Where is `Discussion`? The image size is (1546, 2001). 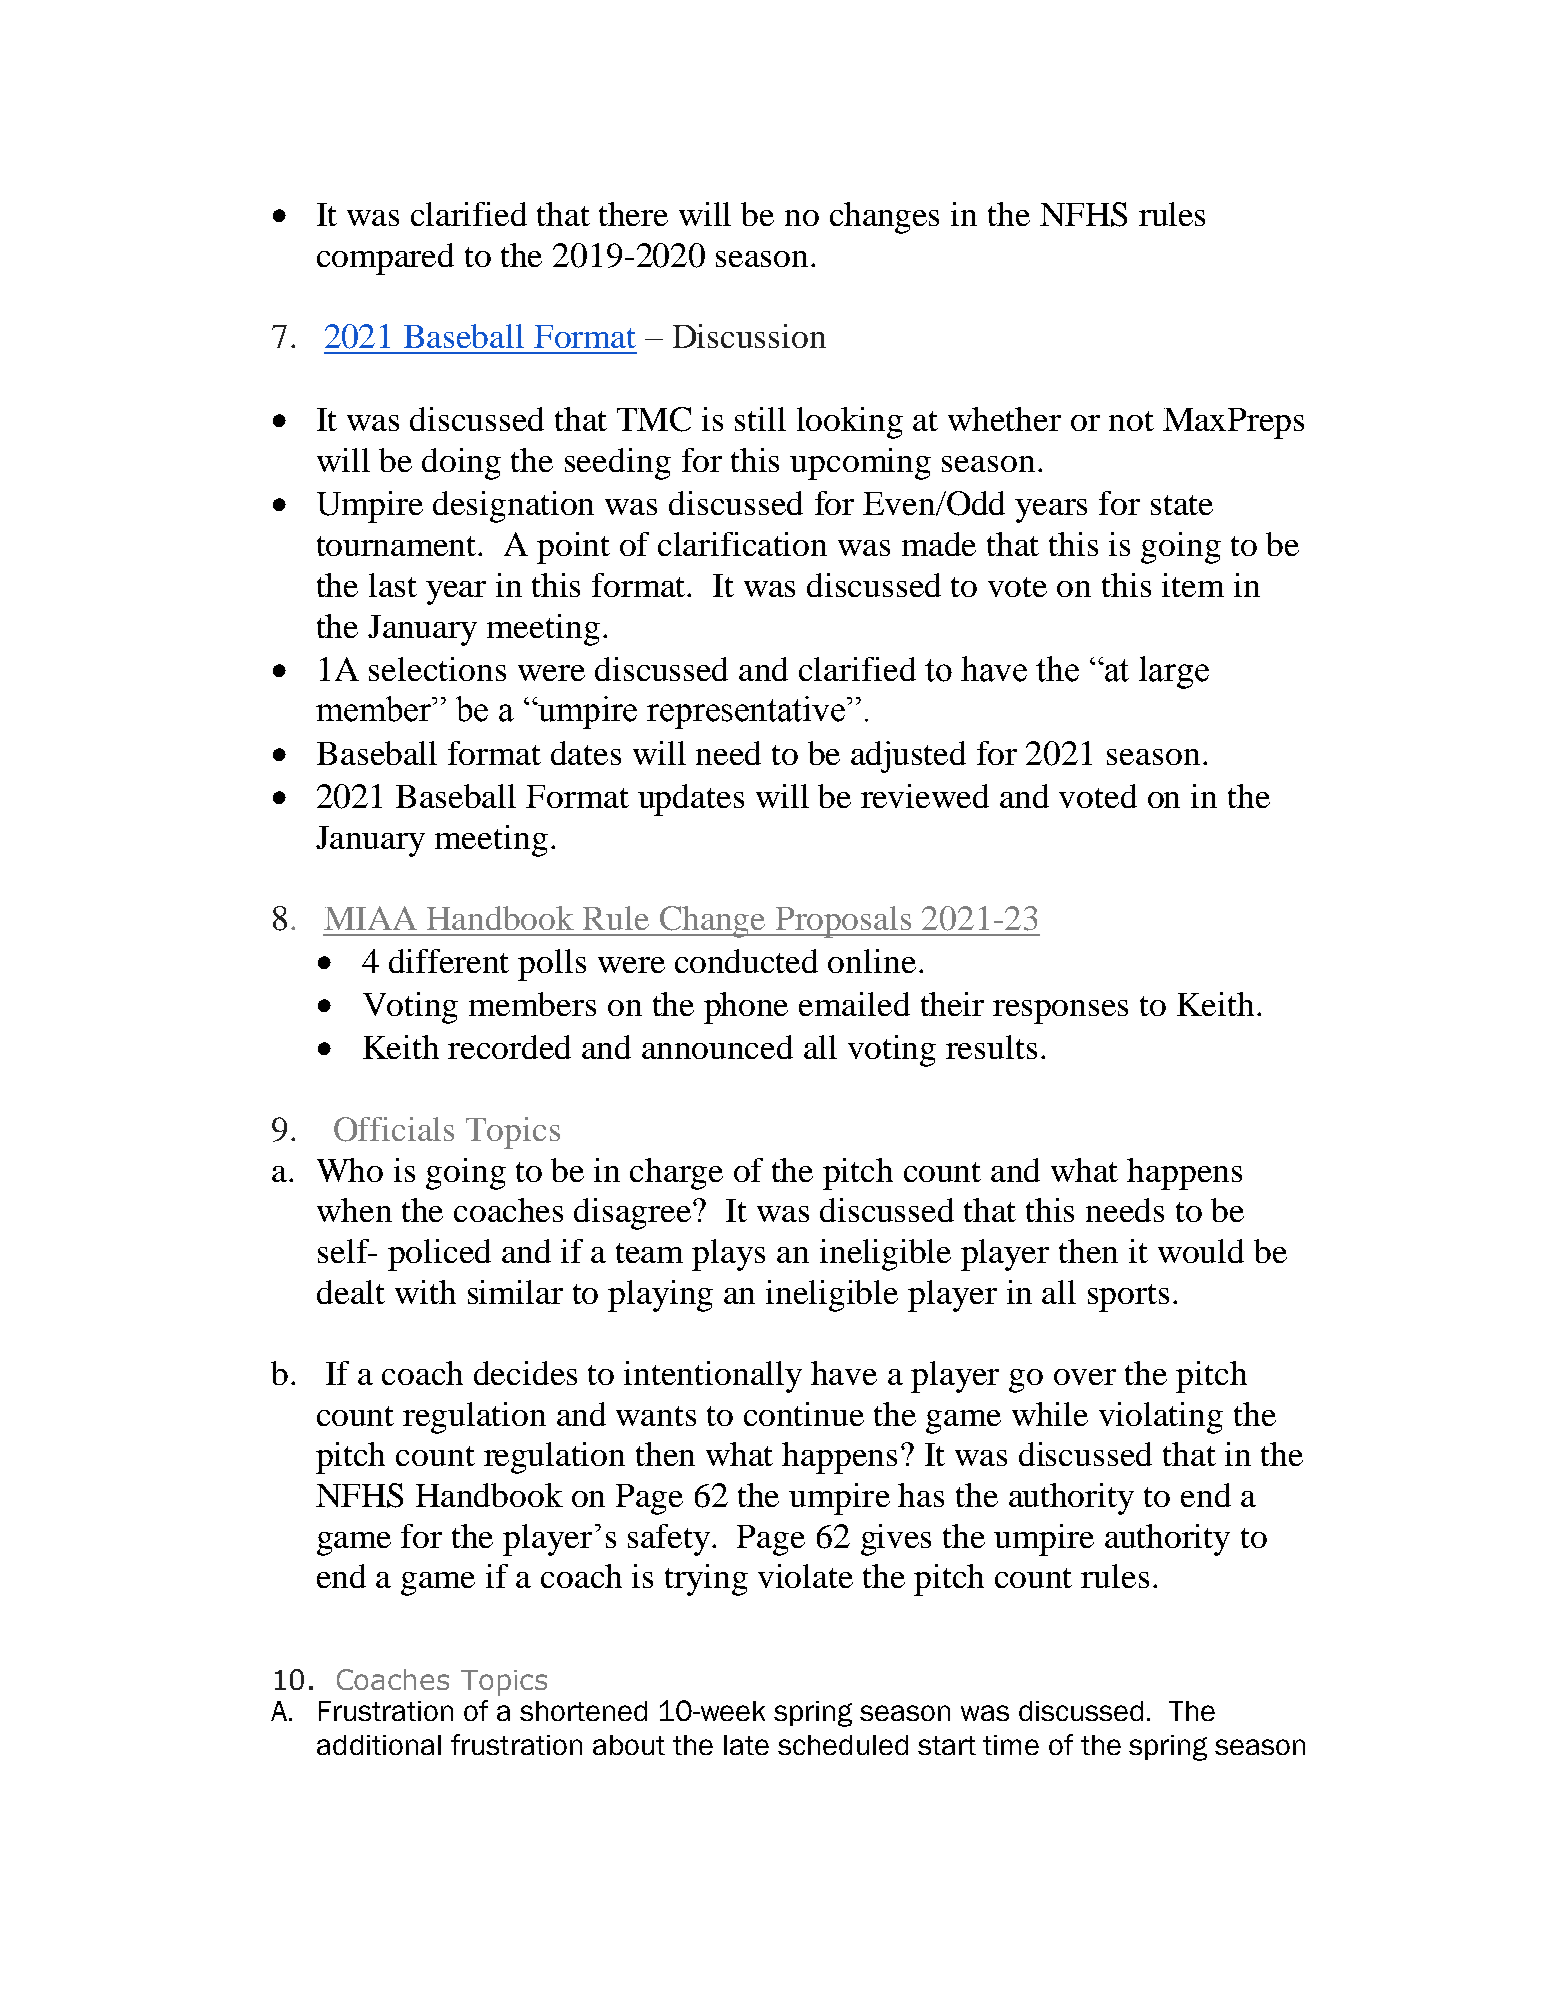
Discussion is located at coordinates (749, 336).
